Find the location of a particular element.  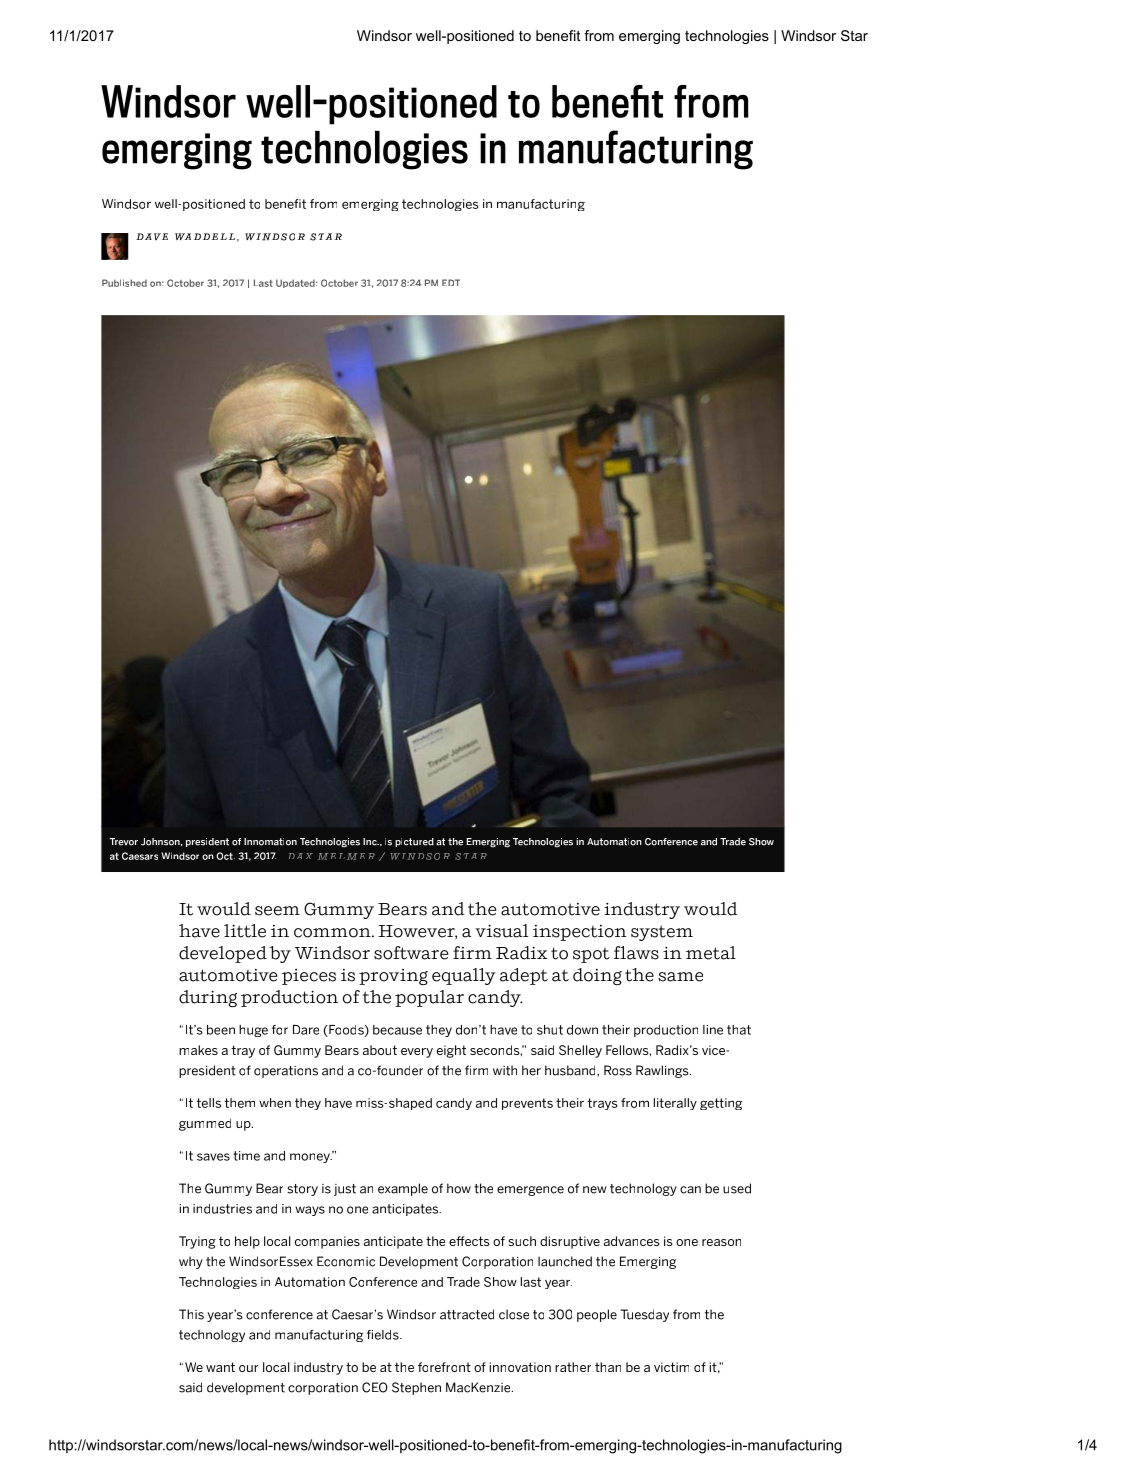

Inc is located at coordinates (371, 842).
